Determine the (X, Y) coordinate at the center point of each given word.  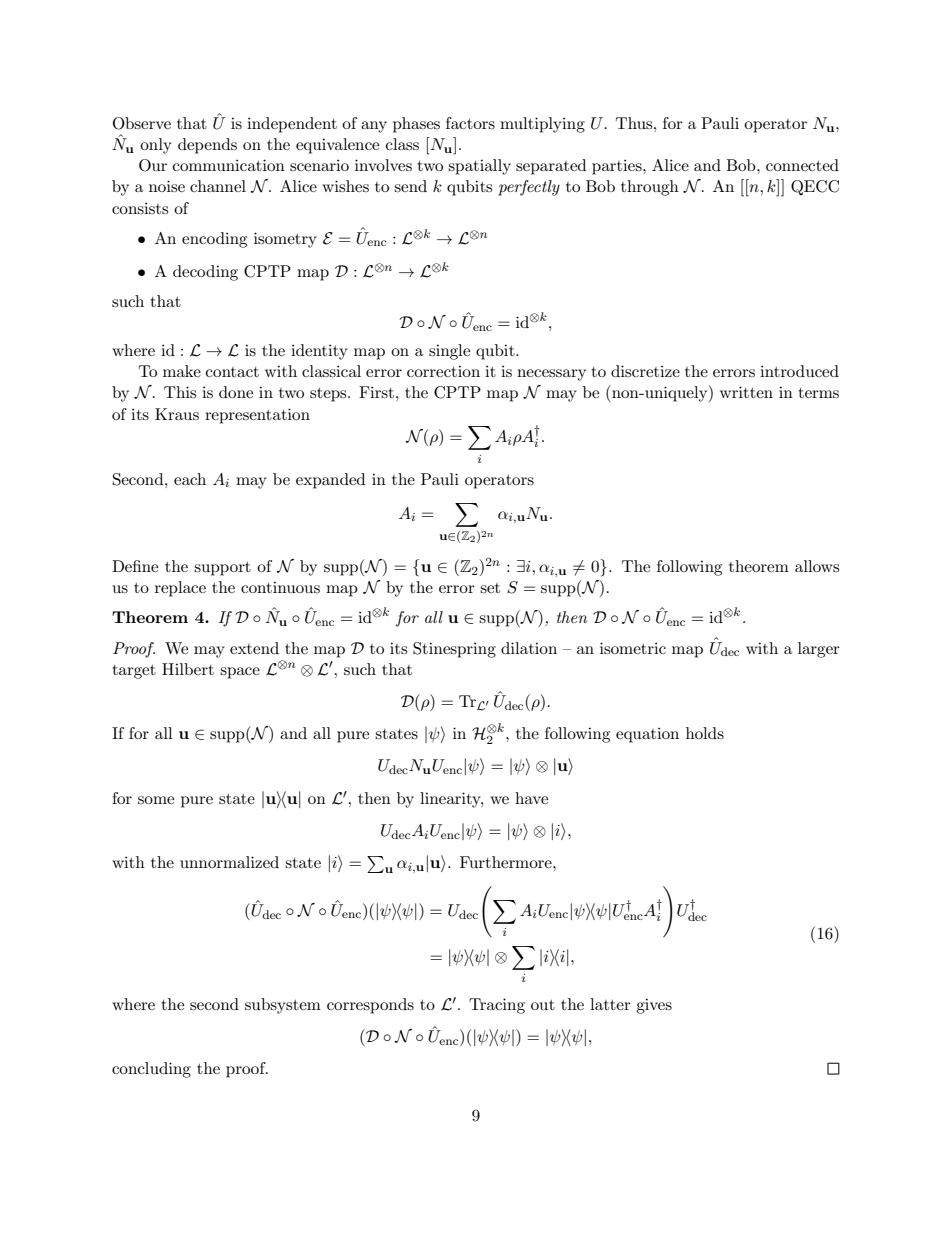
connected (802, 165)
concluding (151, 1070)
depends (207, 146)
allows (817, 566)
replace (180, 589)
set (490, 588)
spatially (479, 167)
